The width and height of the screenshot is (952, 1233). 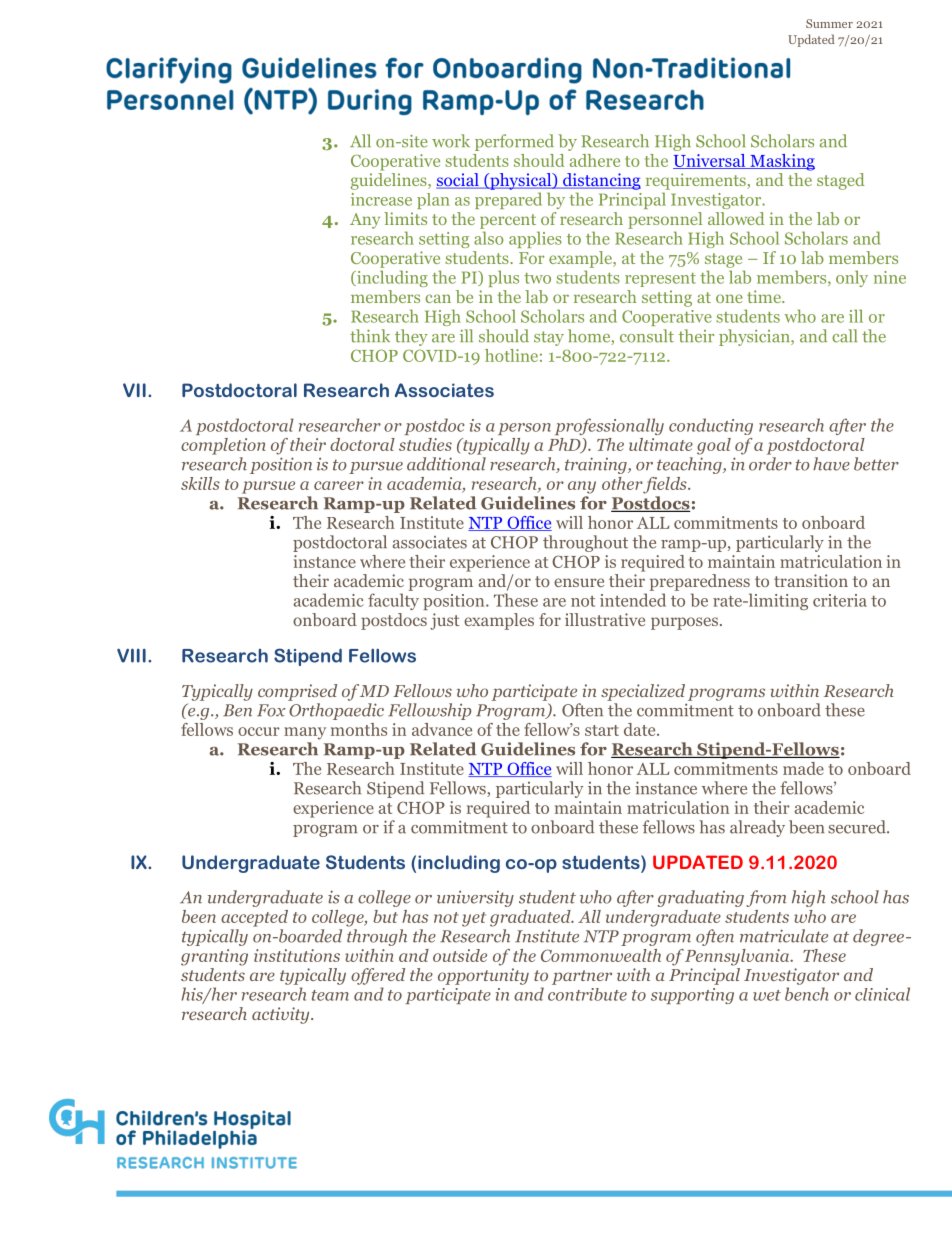 What do you see at coordinates (131, 655) in the screenshot?
I see `VIII` at bounding box center [131, 655].
